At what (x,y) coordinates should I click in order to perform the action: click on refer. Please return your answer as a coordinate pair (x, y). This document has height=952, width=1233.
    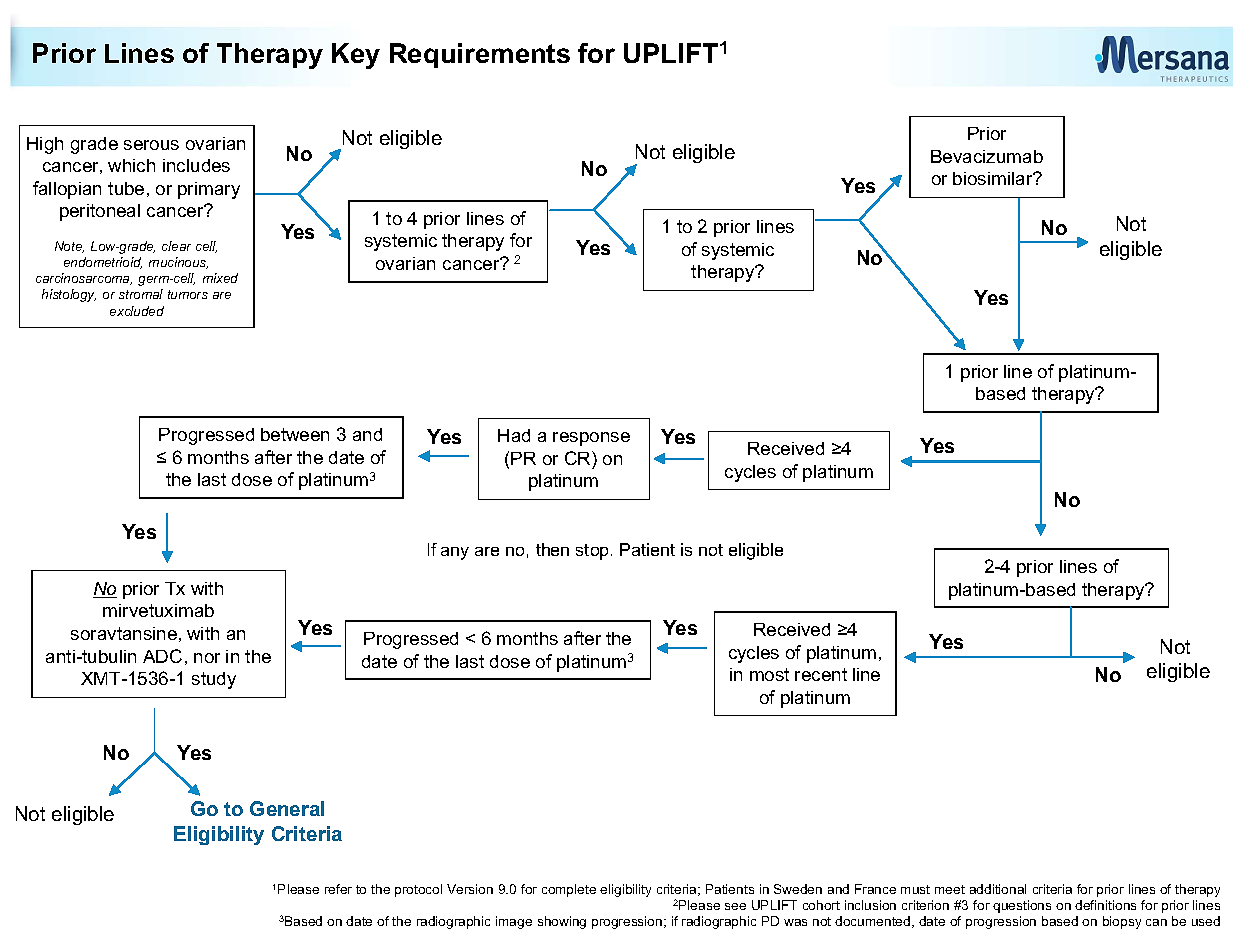
    Looking at the image, I should click on (338, 889).
